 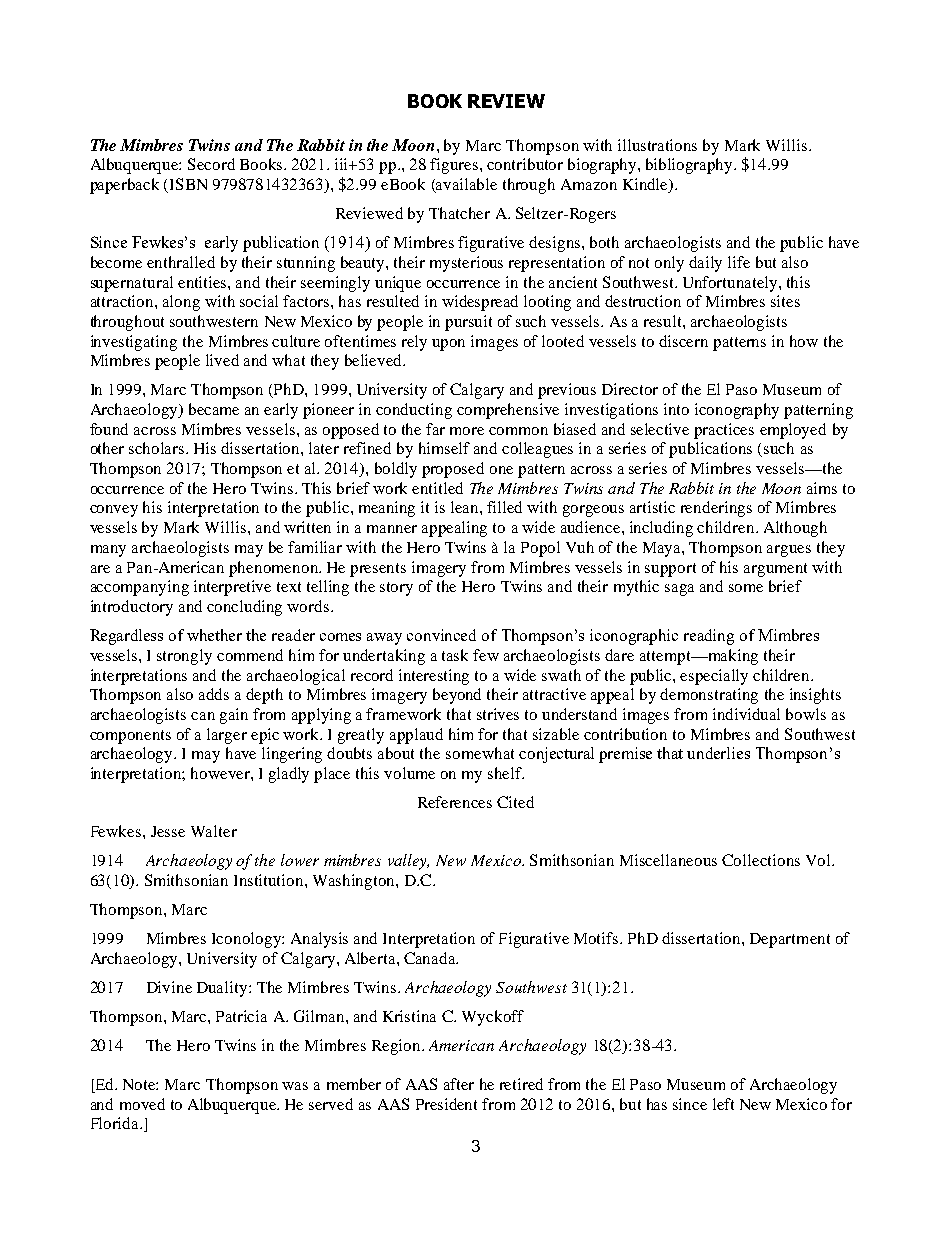 I want to click on left, so click(x=723, y=1104).
